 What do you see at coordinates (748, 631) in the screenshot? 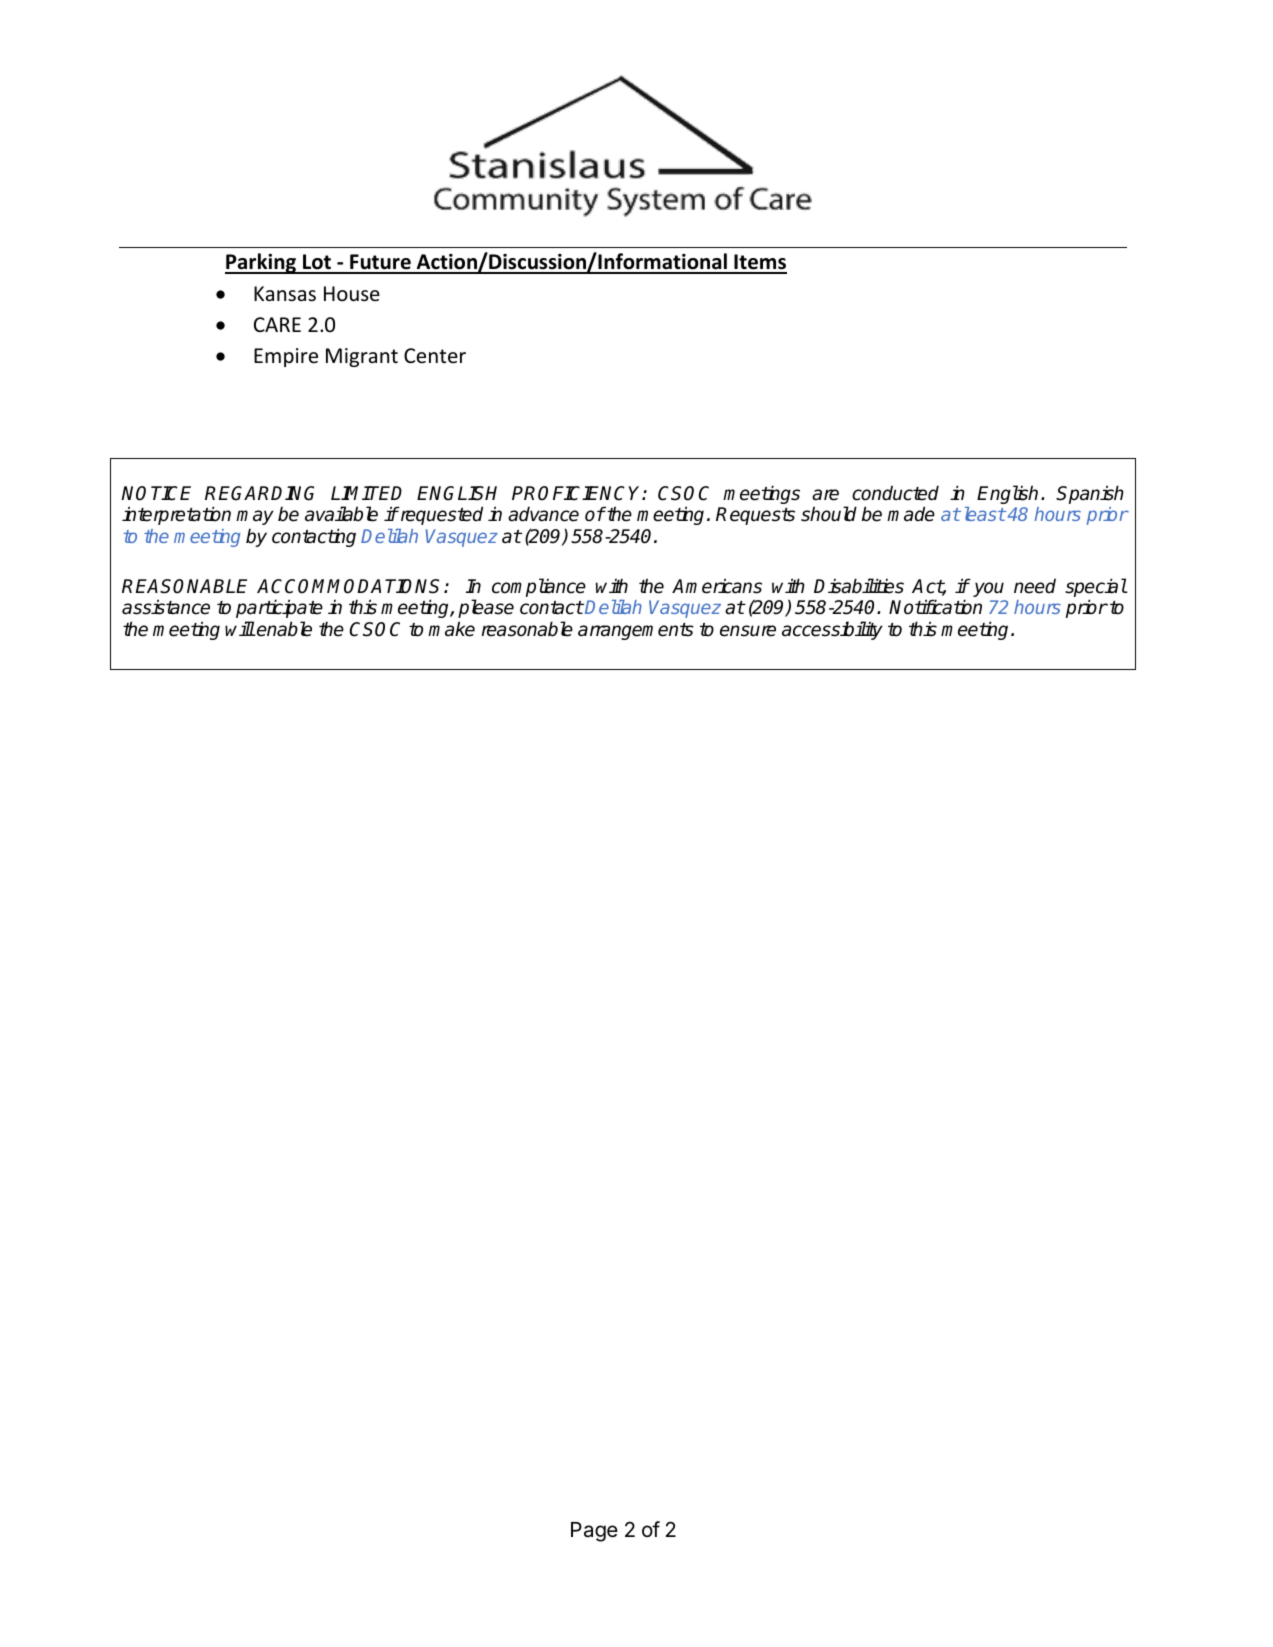
I see `ensure` at bounding box center [748, 631].
